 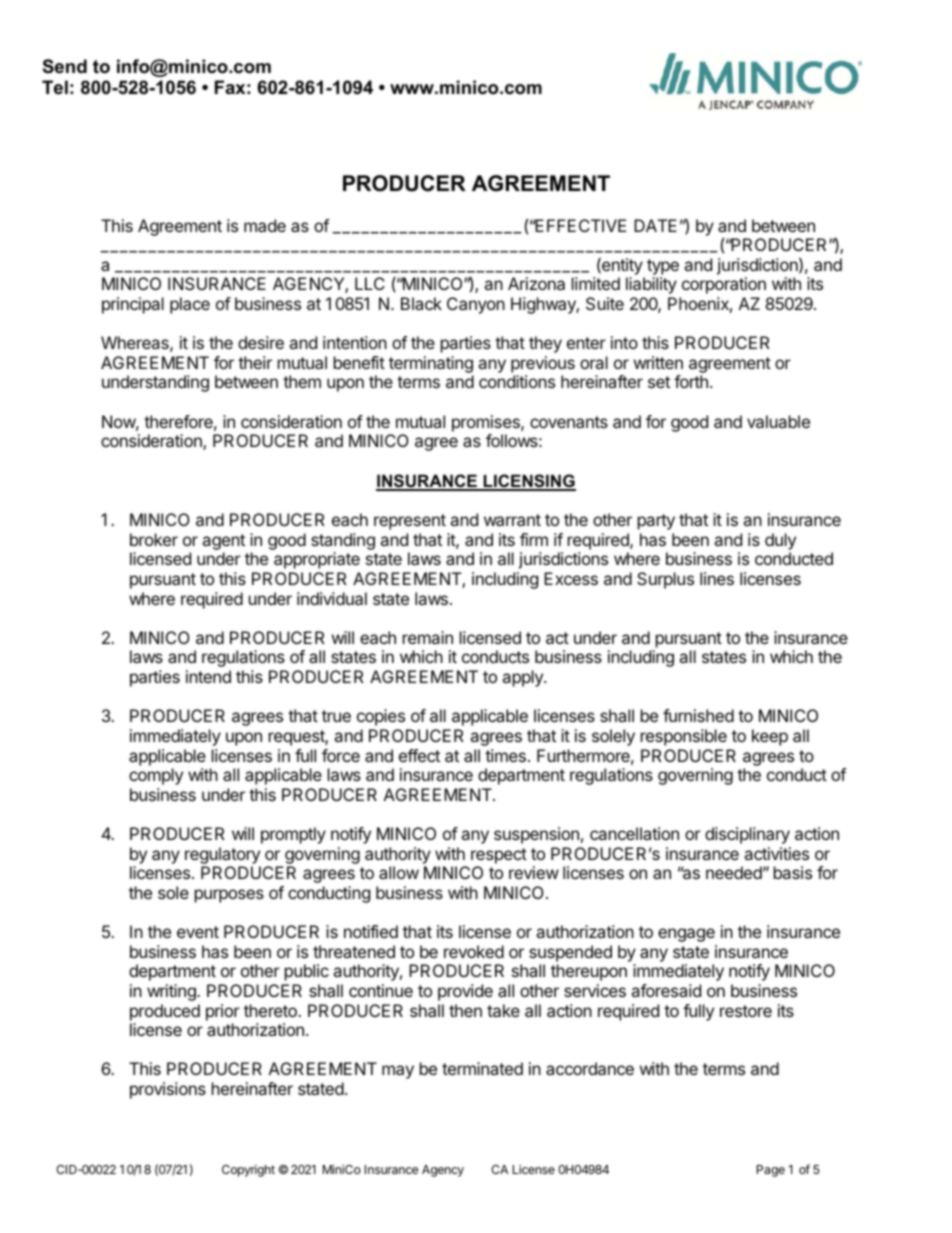 What do you see at coordinates (399, 872) in the document?
I see `allow` at bounding box center [399, 872].
